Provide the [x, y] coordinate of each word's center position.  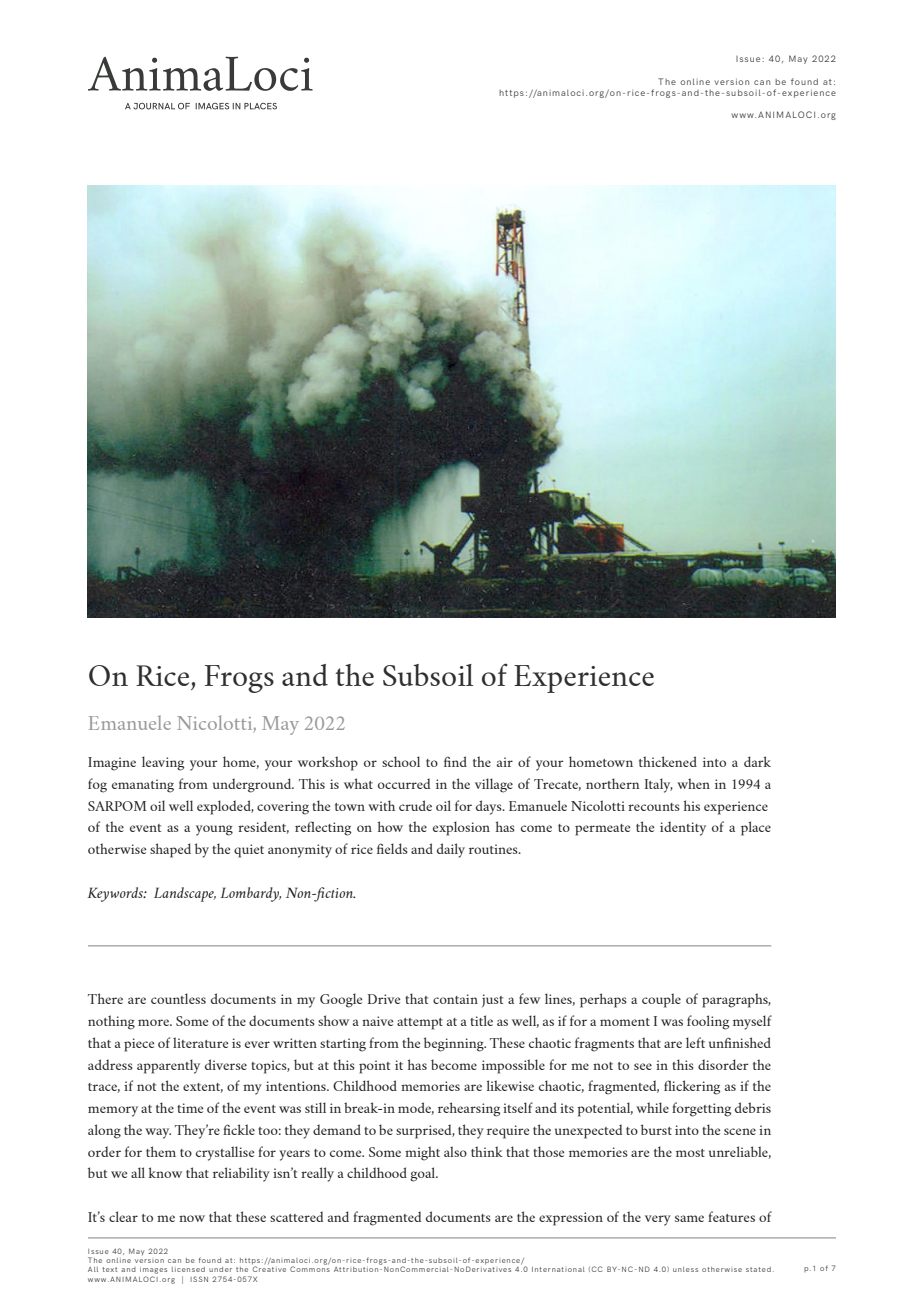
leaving [163, 763]
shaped [170, 850]
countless [178, 998]
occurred [404, 783]
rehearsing [469, 1109]
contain [455, 999]
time [190, 1108]
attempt [420, 1024]
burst [656, 1129]
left [695, 1042]
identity [683, 828]
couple [661, 1000]
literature [200, 1042]
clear [123, 1216]
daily [451, 850]
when [693, 783]
